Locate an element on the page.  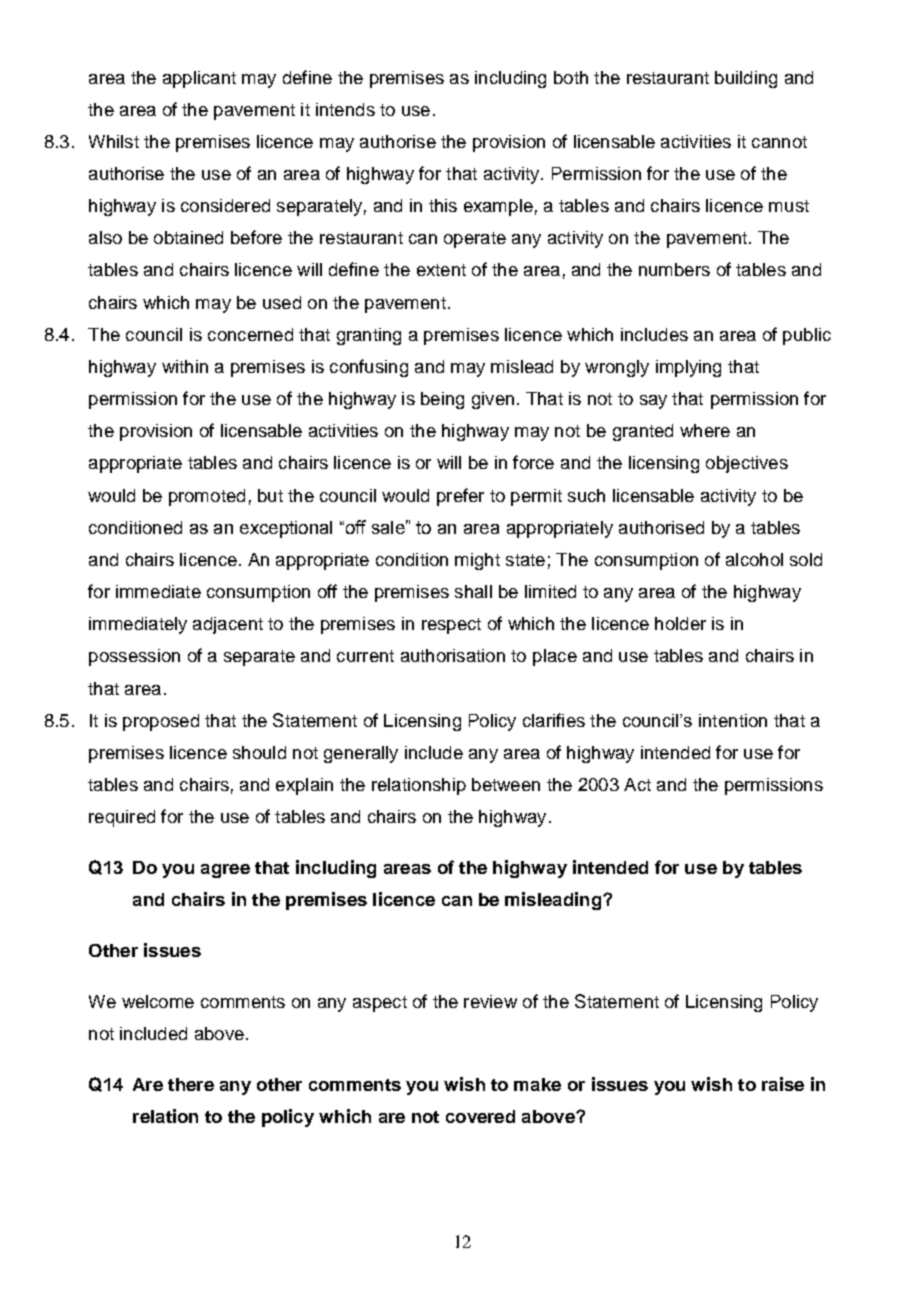
being is located at coordinates (442, 400).
